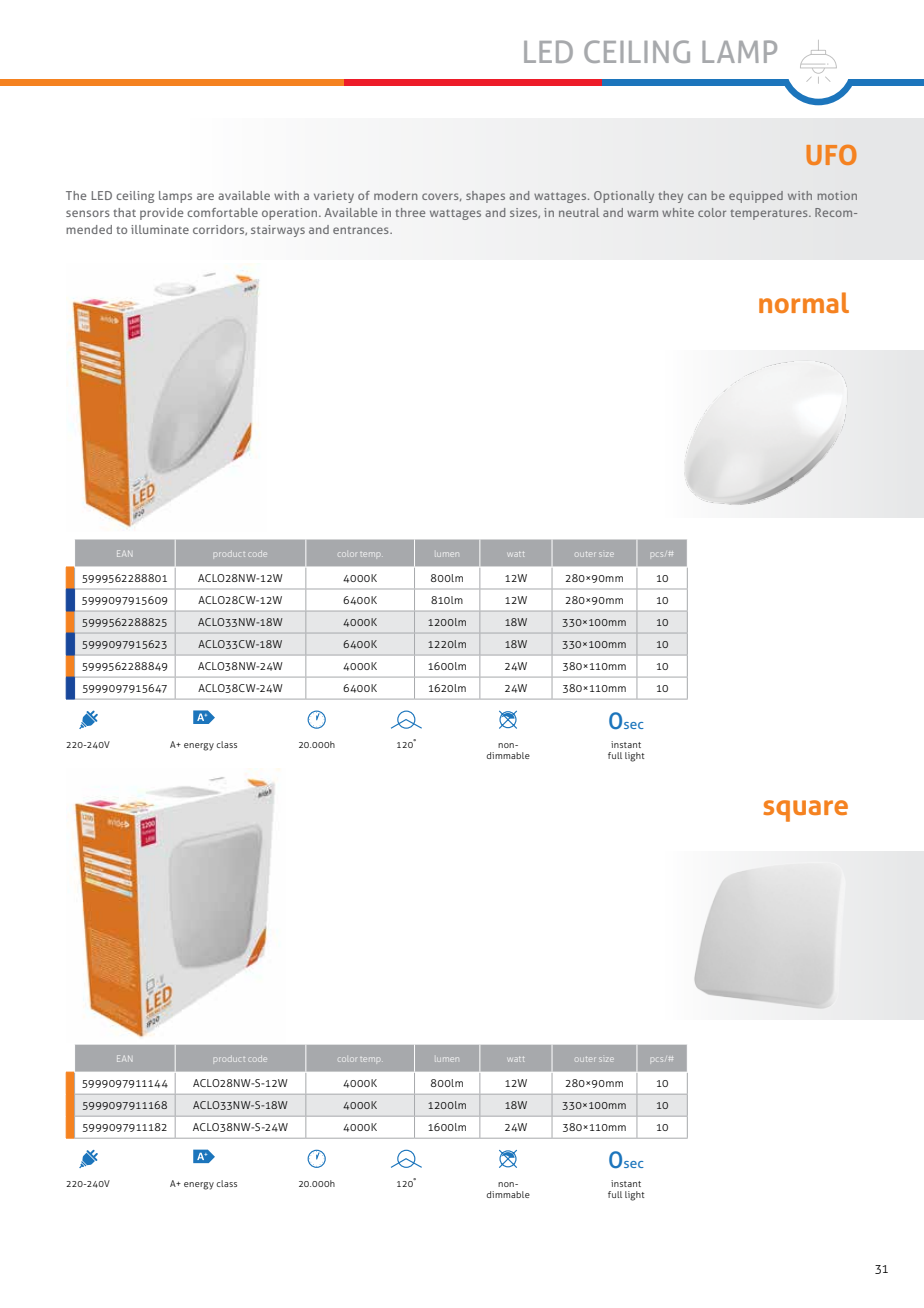 The image size is (924, 1308). I want to click on shapes, so click(485, 197).
